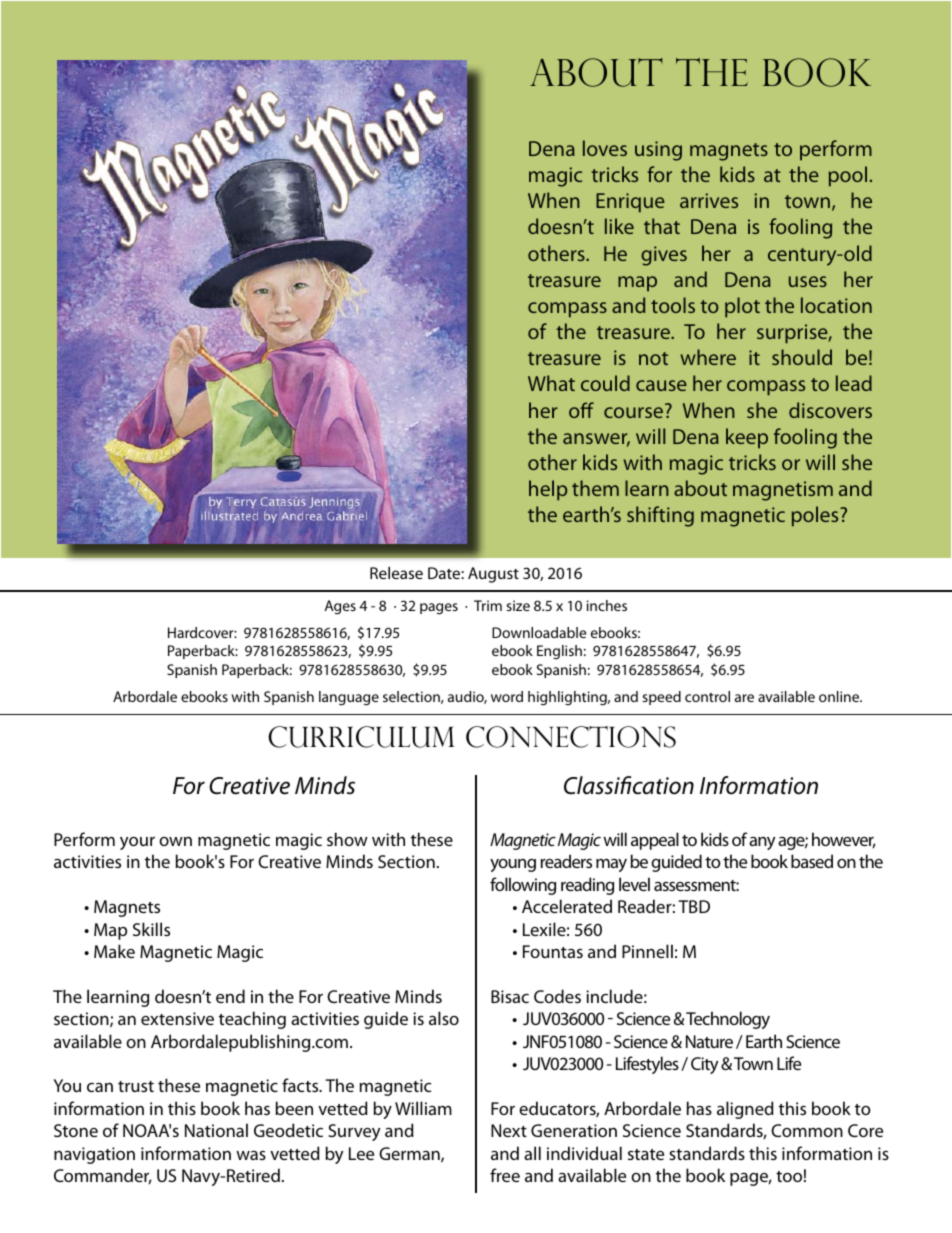 The image size is (952, 1233). I want to click on are, so click(744, 698).
